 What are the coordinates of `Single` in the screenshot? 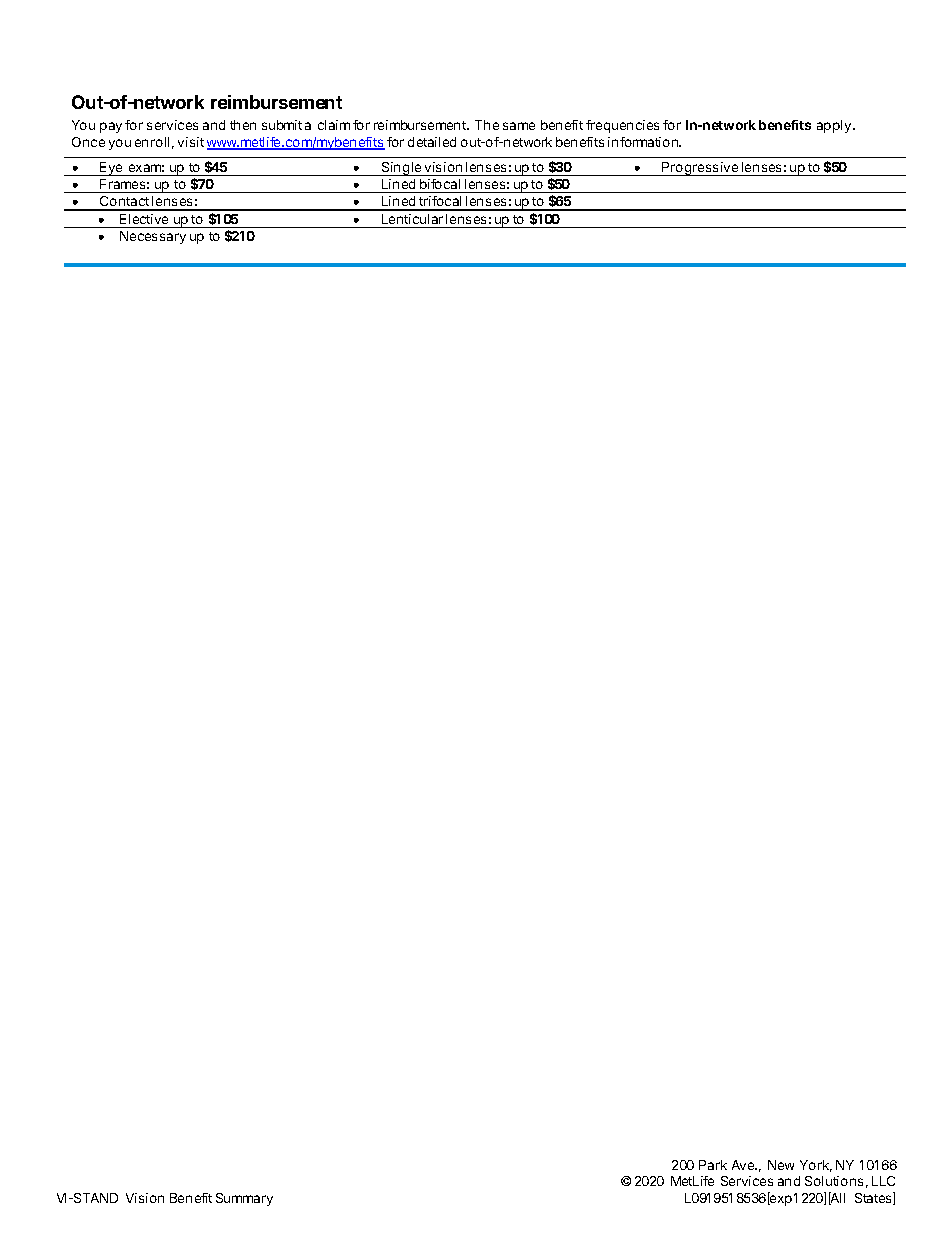 It's located at (402, 169).
